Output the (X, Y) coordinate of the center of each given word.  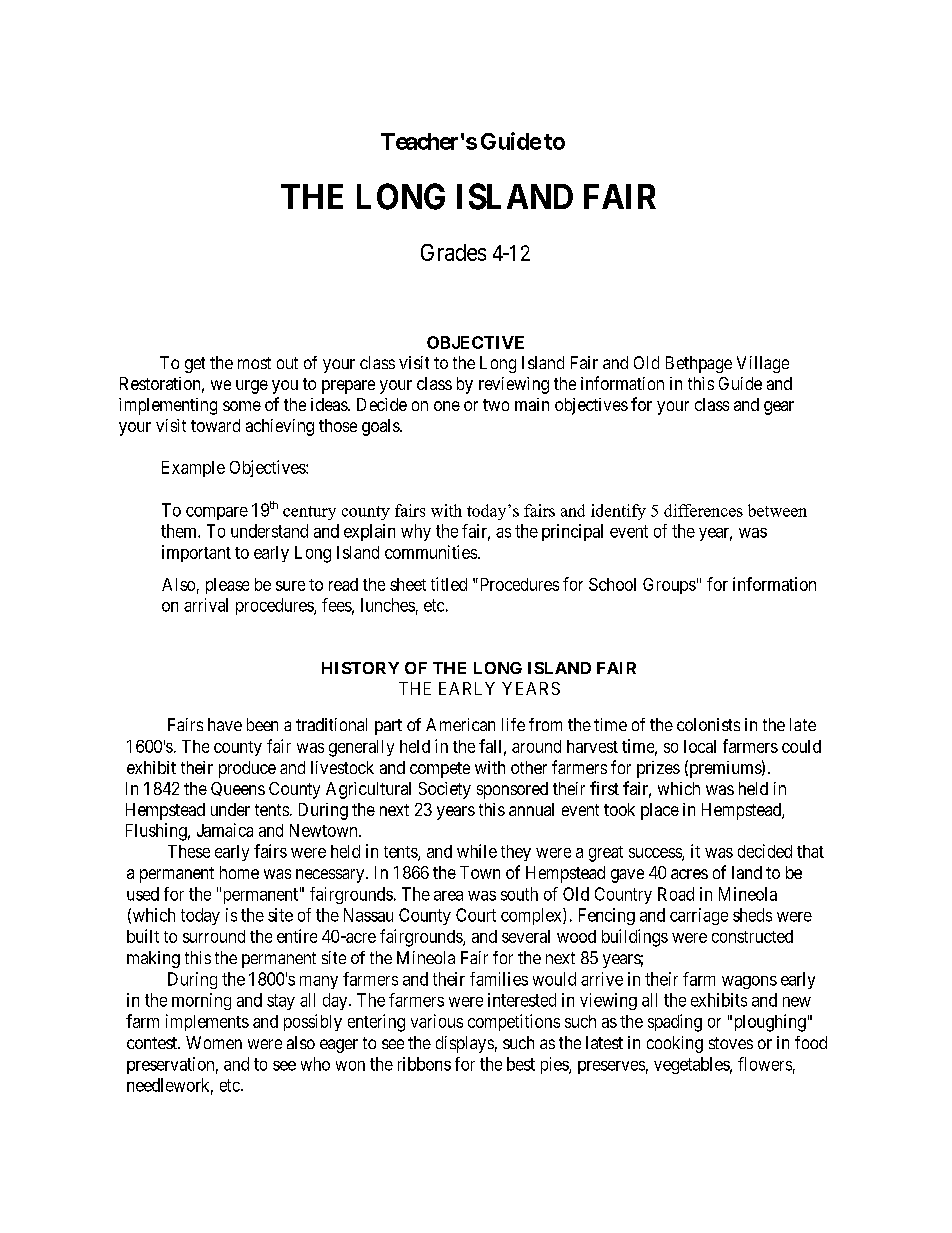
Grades (453, 252)
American (460, 724)
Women (214, 1042)
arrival (206, 605)
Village (763, 364)
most (254, 363)
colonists (708, 724)
